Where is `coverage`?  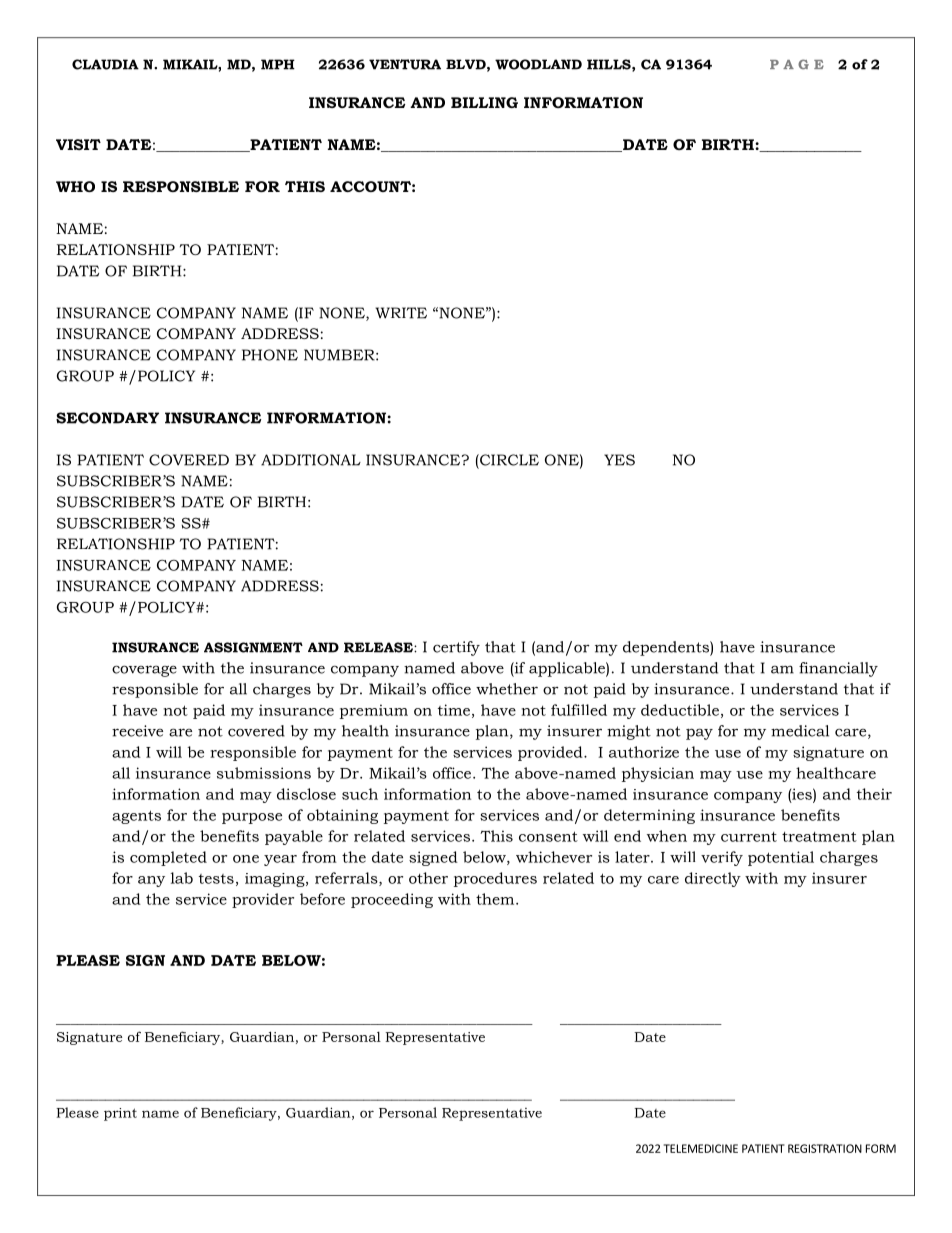 coverage is located at coordinates (144, 671).
